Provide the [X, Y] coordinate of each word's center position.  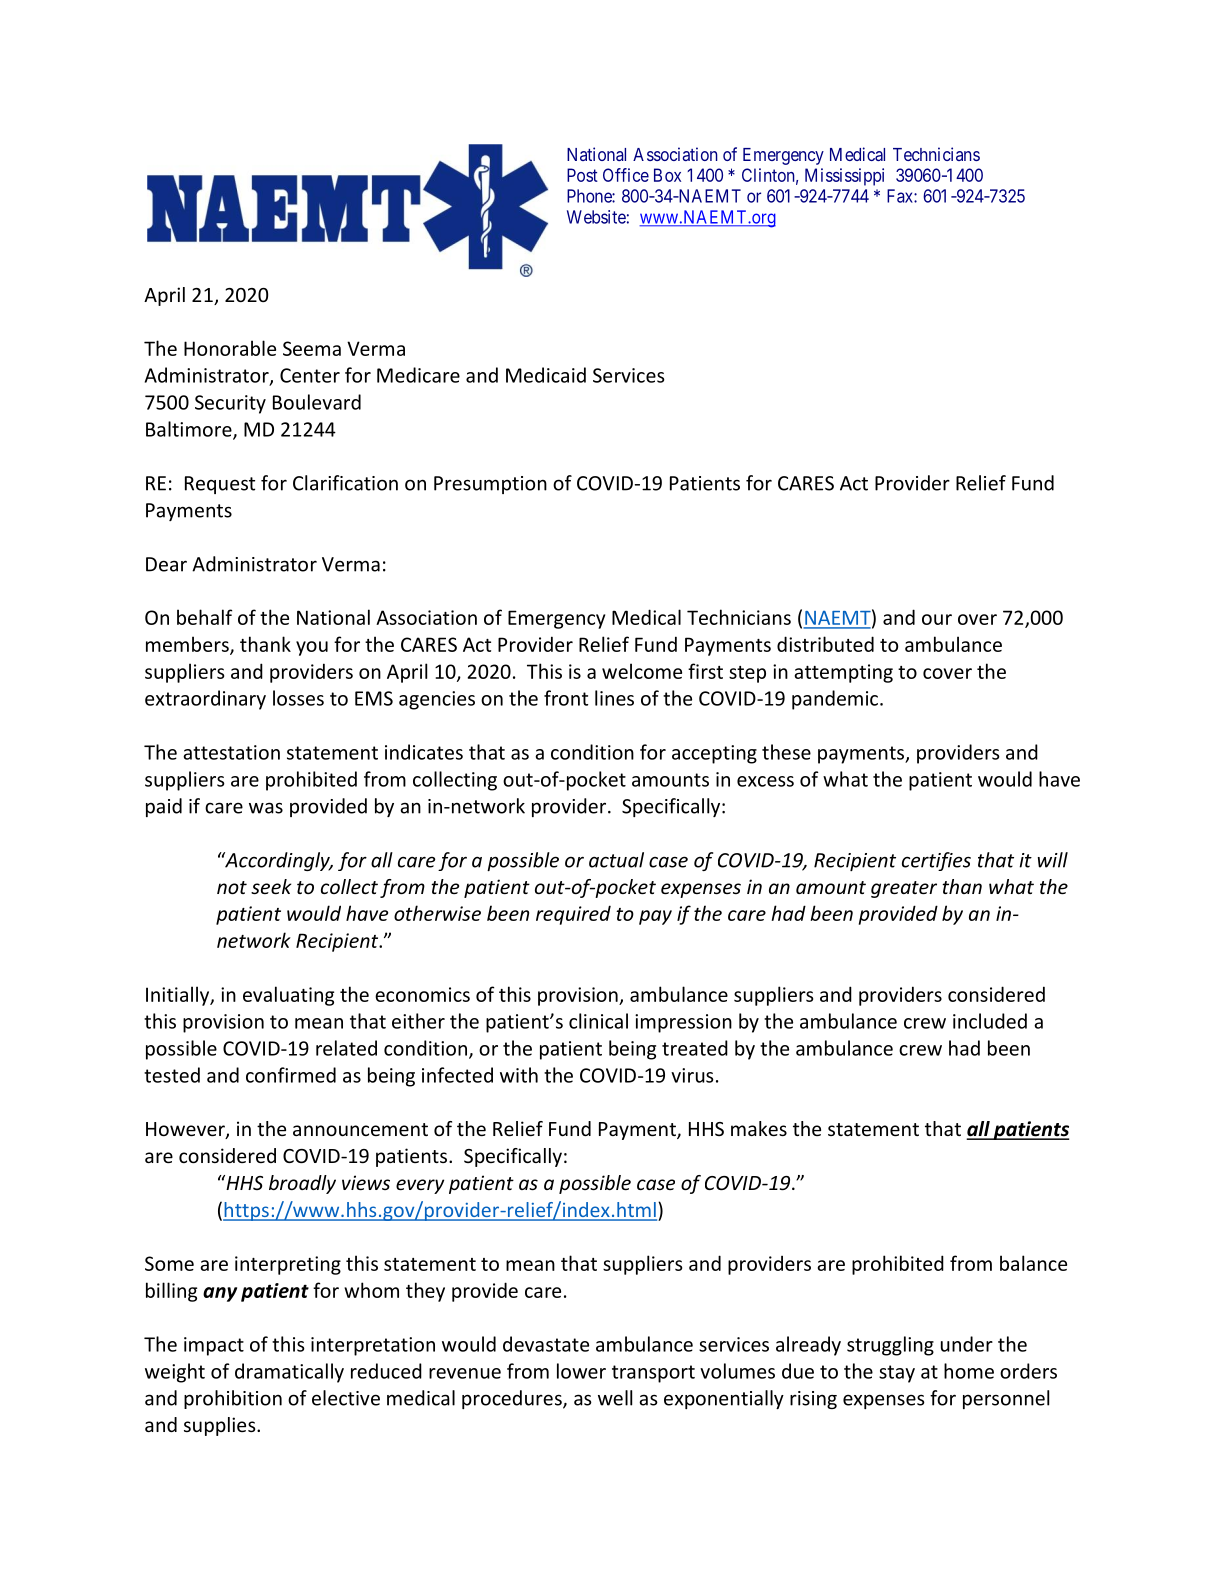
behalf [204, 617]
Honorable [230, 348]
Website [596, 217]
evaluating [288, 996]
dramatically [289, 1373]
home [969, 1371]
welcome [642, 671]
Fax [901, 196]
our [937, 619]
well [615, 1398]
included [990, 1021]
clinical [598, 1021]
